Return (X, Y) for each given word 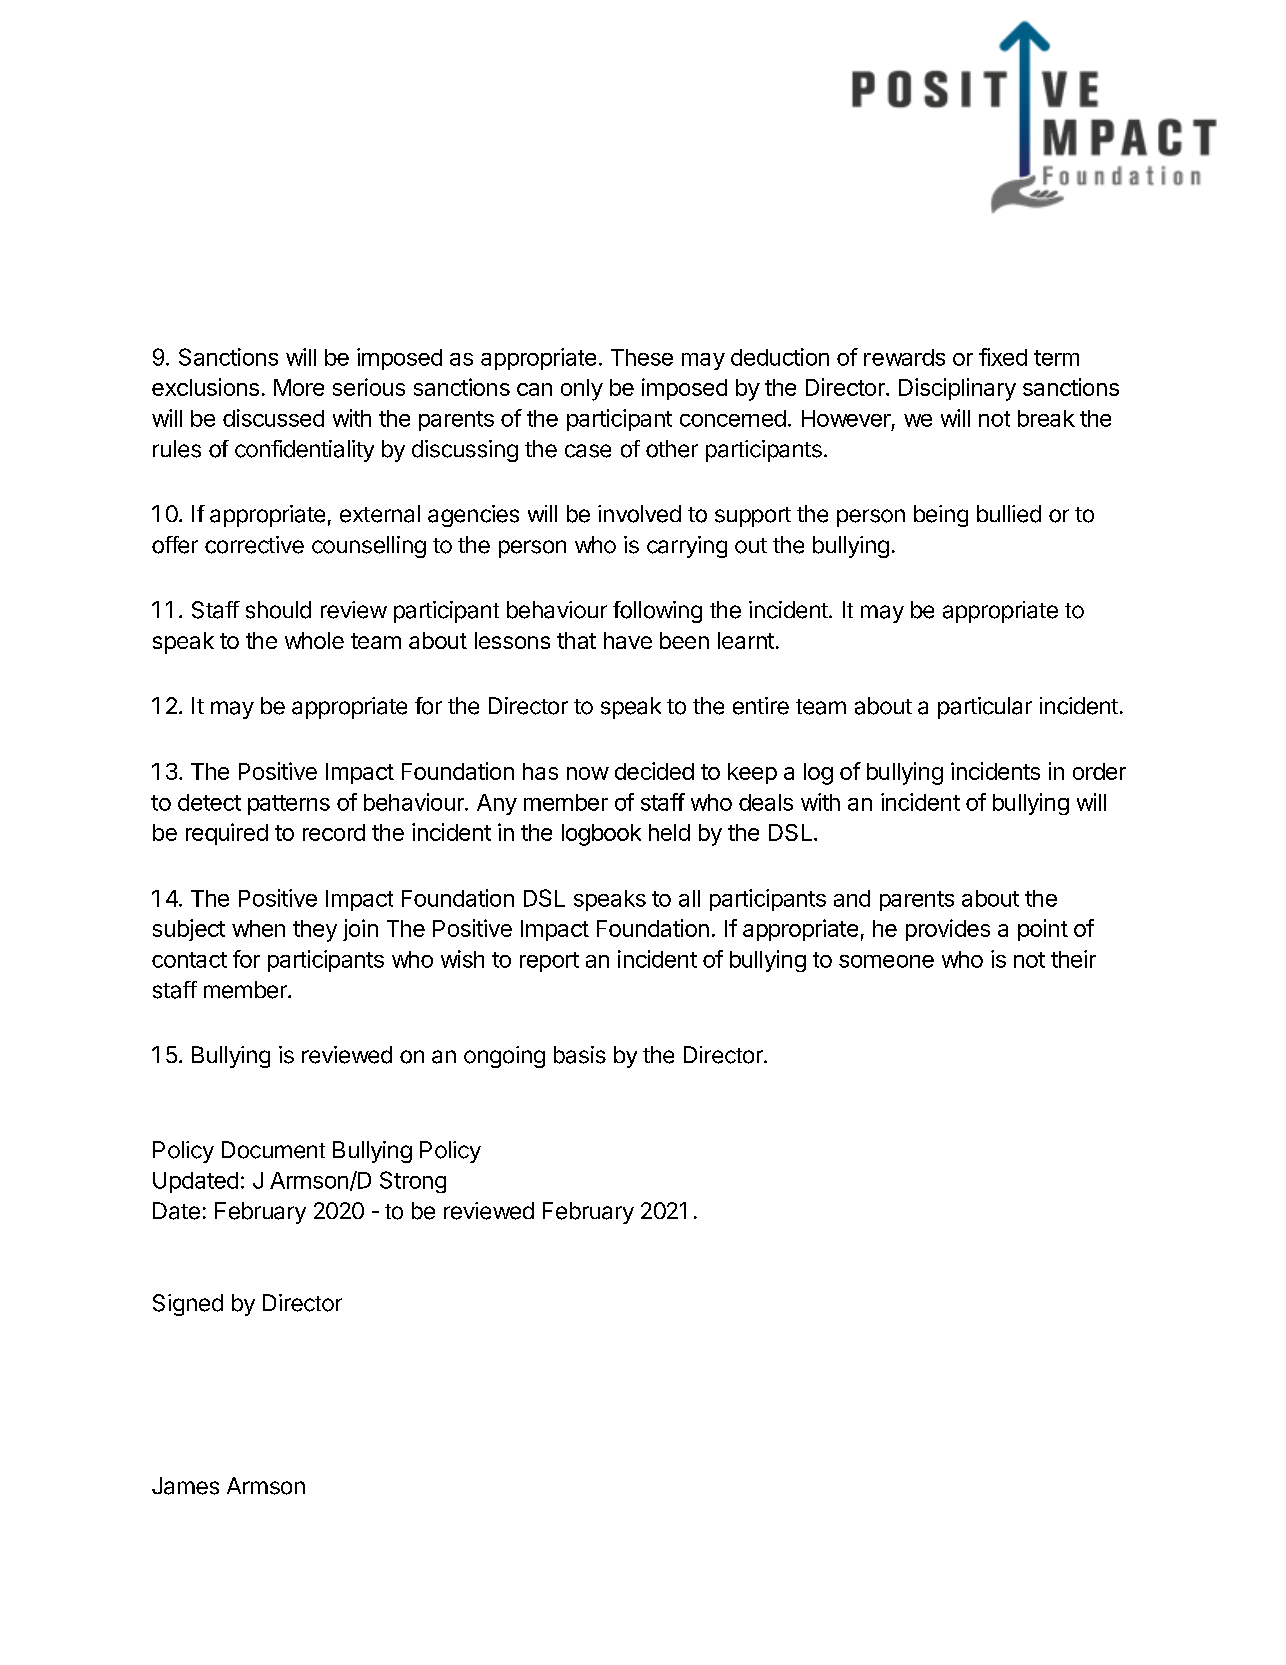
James (185, 1486)
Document (273, 1150)
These (642, 357)
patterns (289, 805)
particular (985, 708)
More (299, 387)
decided (654, 771)
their (1073, 959)
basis (580, 1055)
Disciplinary (957, 389)
